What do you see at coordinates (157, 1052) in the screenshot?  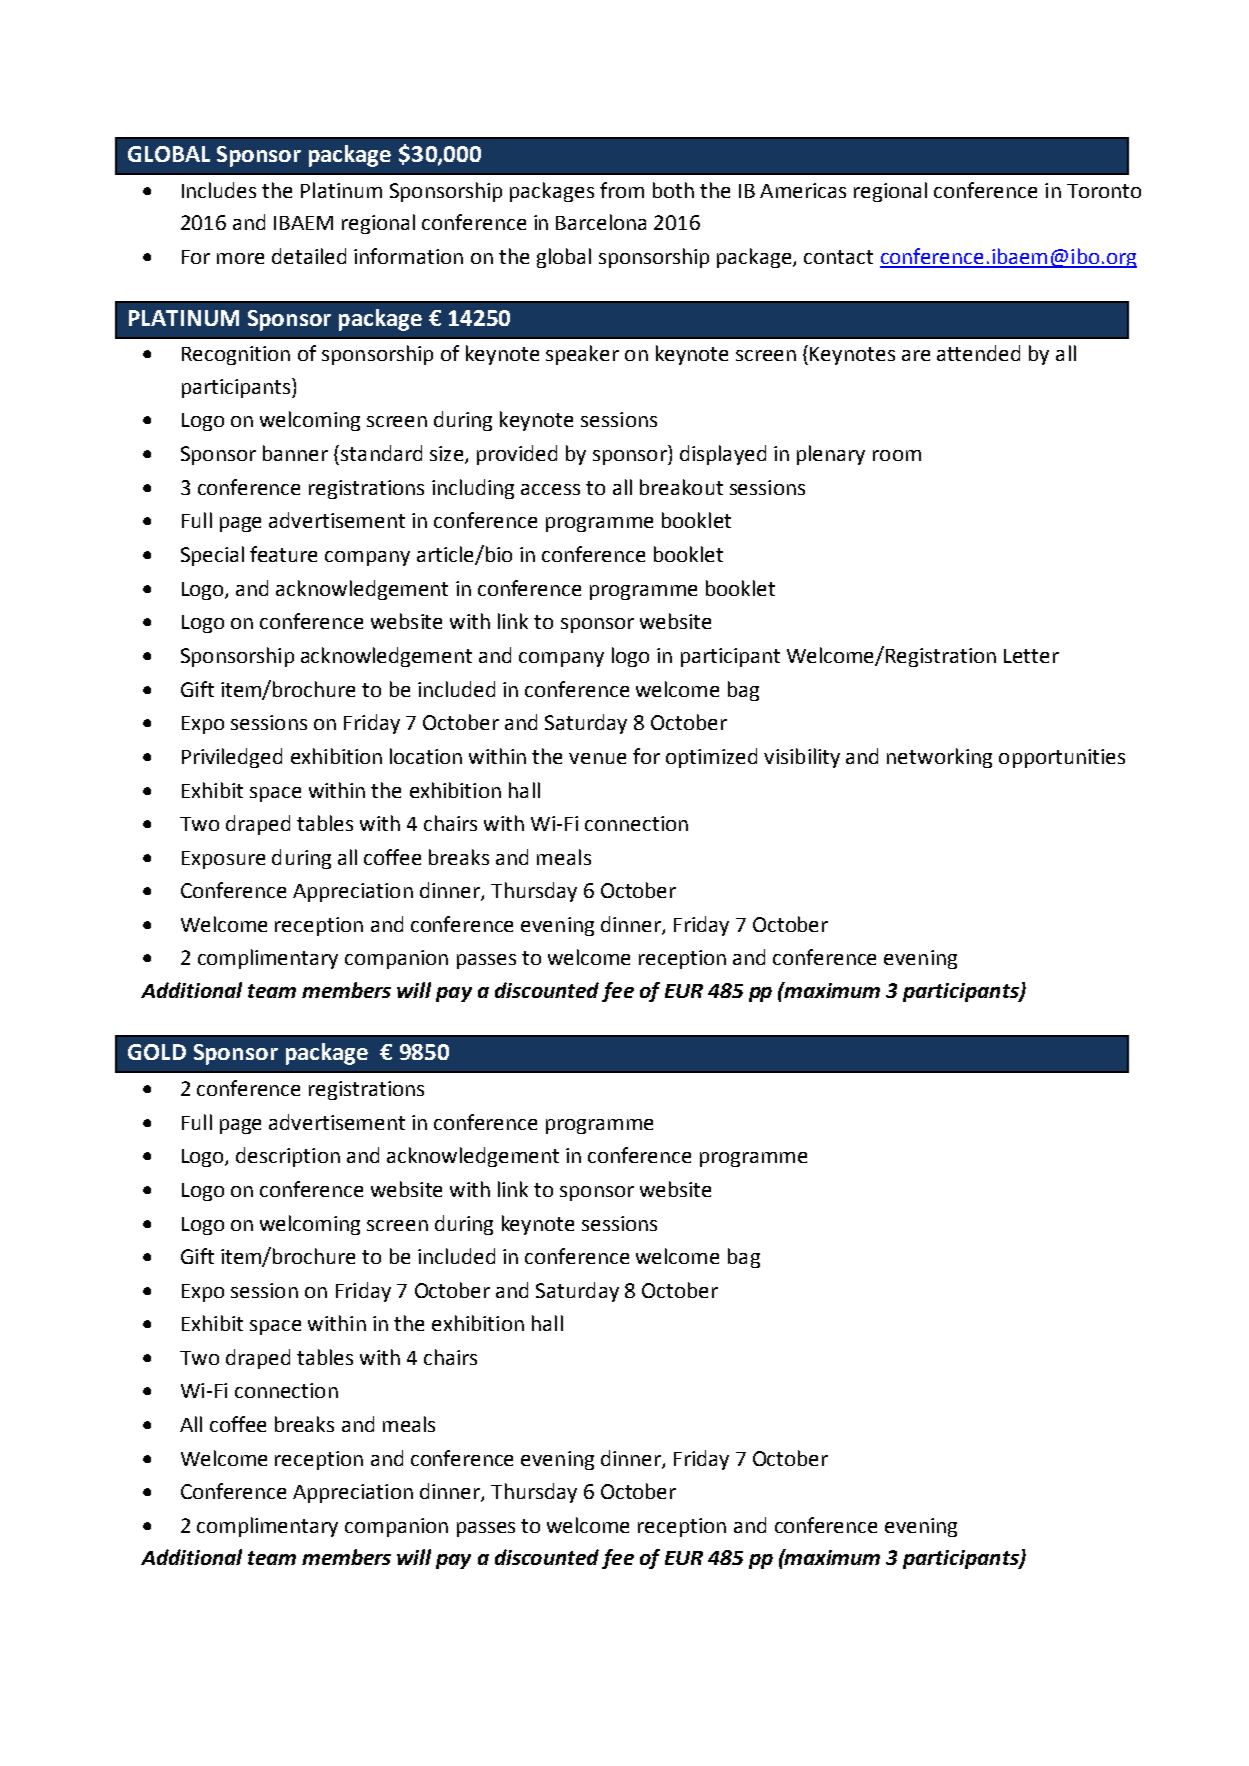 I see `GOLD` at bounding box center [157, 1052].
